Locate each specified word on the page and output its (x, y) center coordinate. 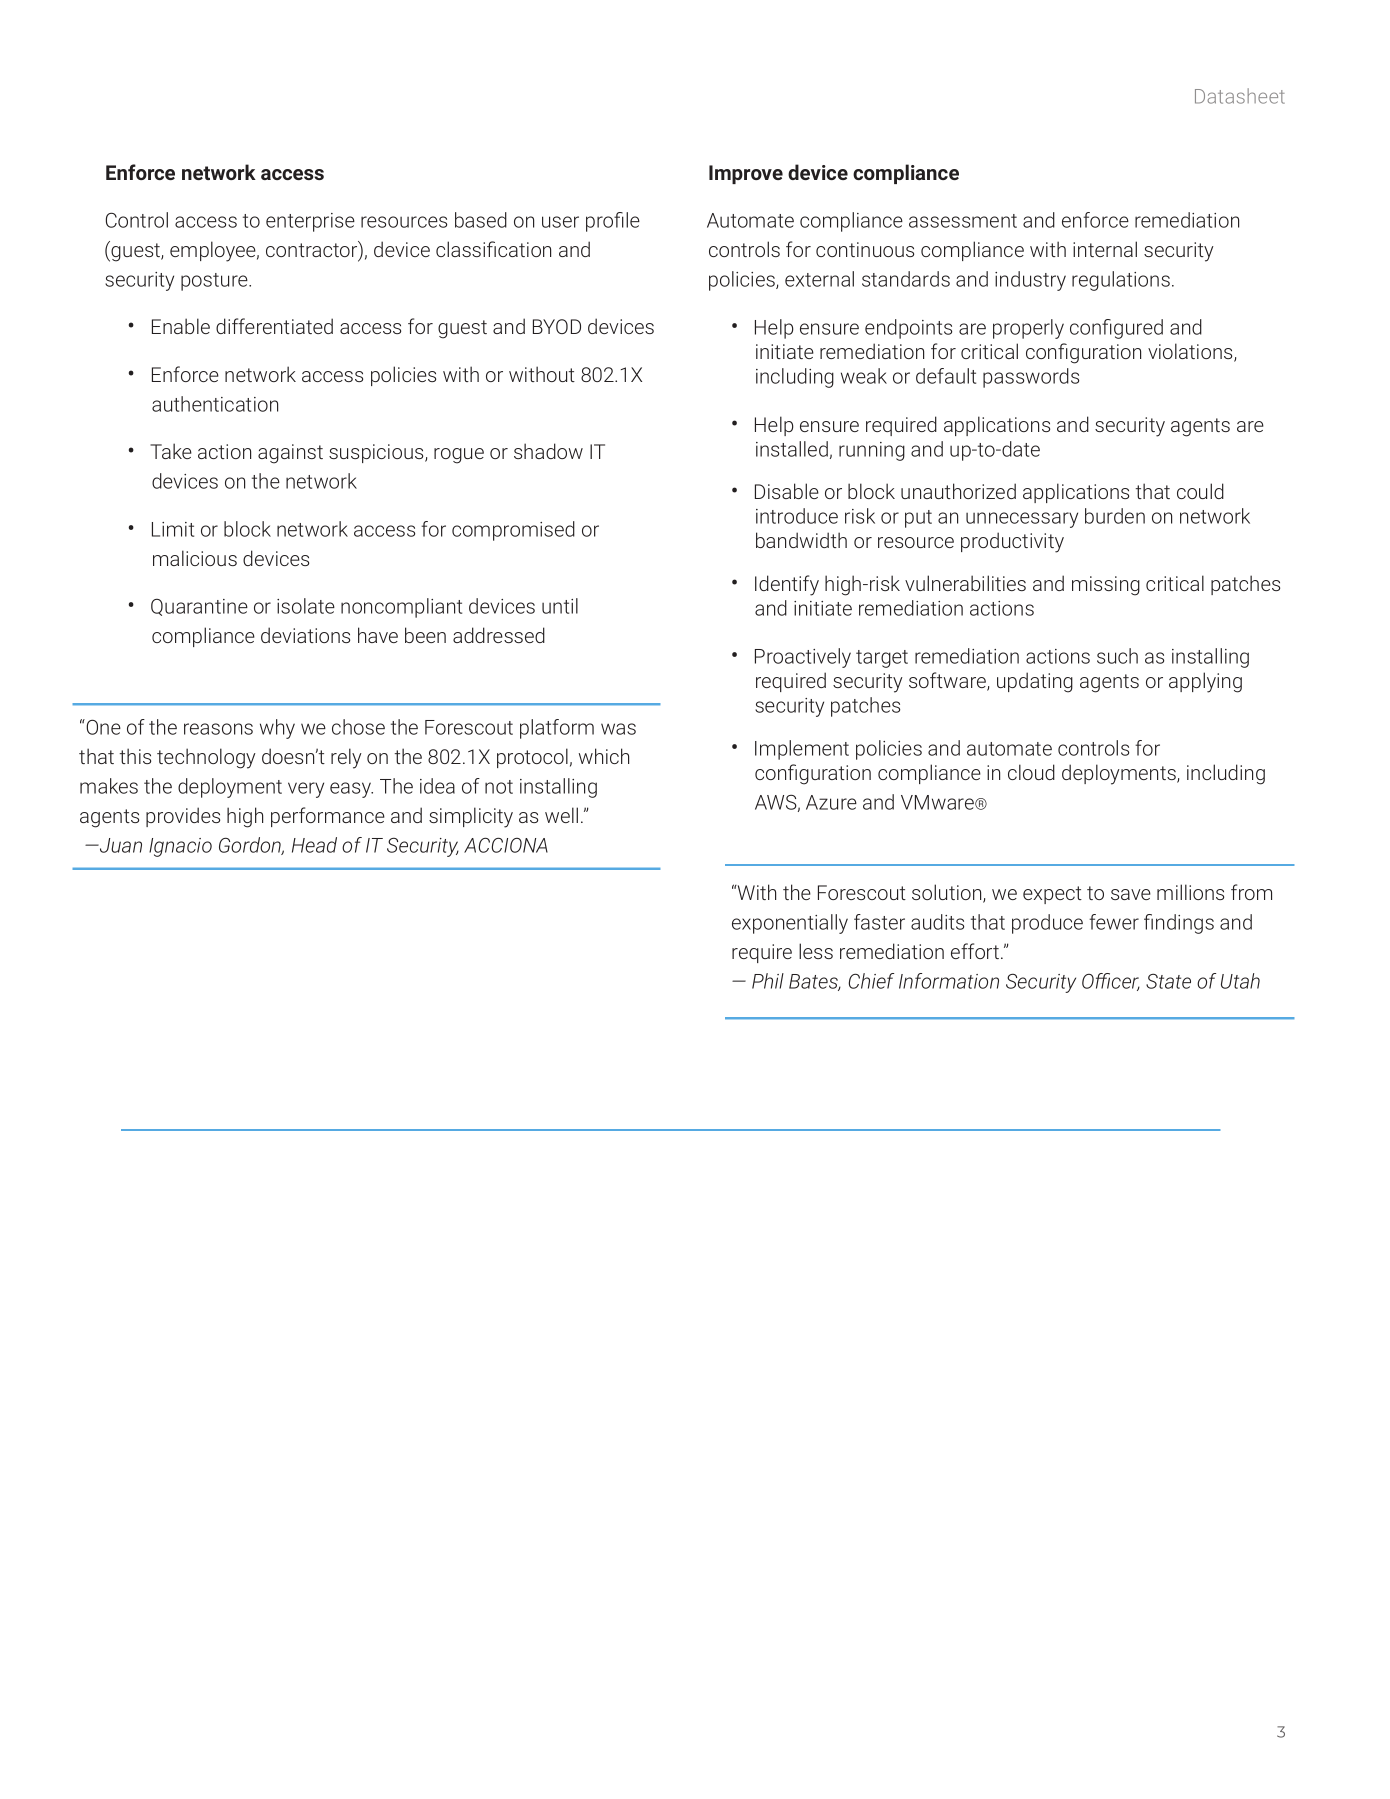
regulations (1121, 281)
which (604, 756)
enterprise (310, 222)
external (819, 279)
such (1117, 656)
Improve (746, 174)
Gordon (251, 846)
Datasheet (1240, 96)
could (1200, 491)
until (560, 606)
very (306, 790)
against (290, 454)
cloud (1031, 772)
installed (792, 449)
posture (215, 282)
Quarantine (199, 607)
